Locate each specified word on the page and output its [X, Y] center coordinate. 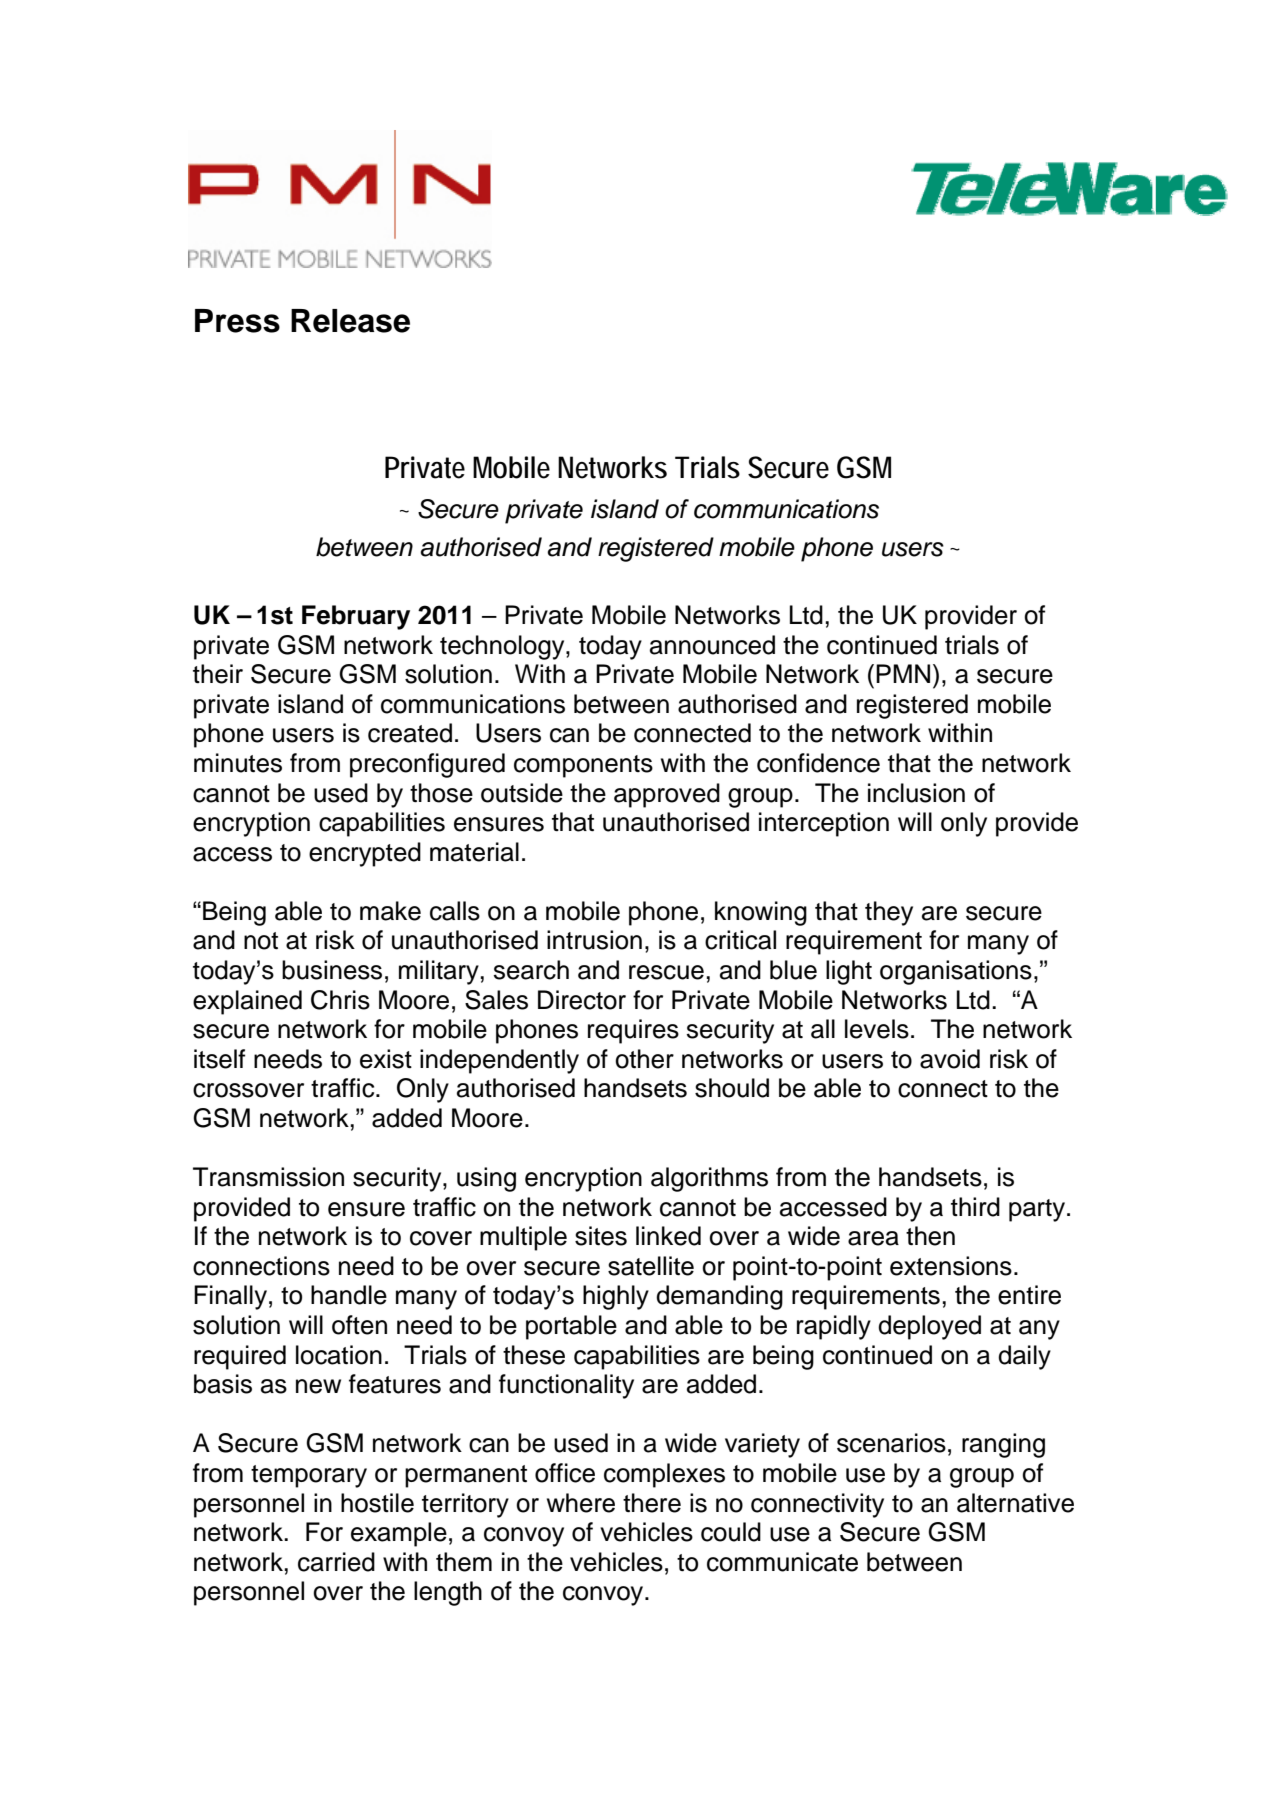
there [652, 1503]
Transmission [268, 1177]
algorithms [709, 1179]
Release [350, 321]
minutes [238, 763]
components [583, 766]
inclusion [916, 793]
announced [712, 645]
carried [336, 1562]
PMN [903, 673]
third [975, 1207]
